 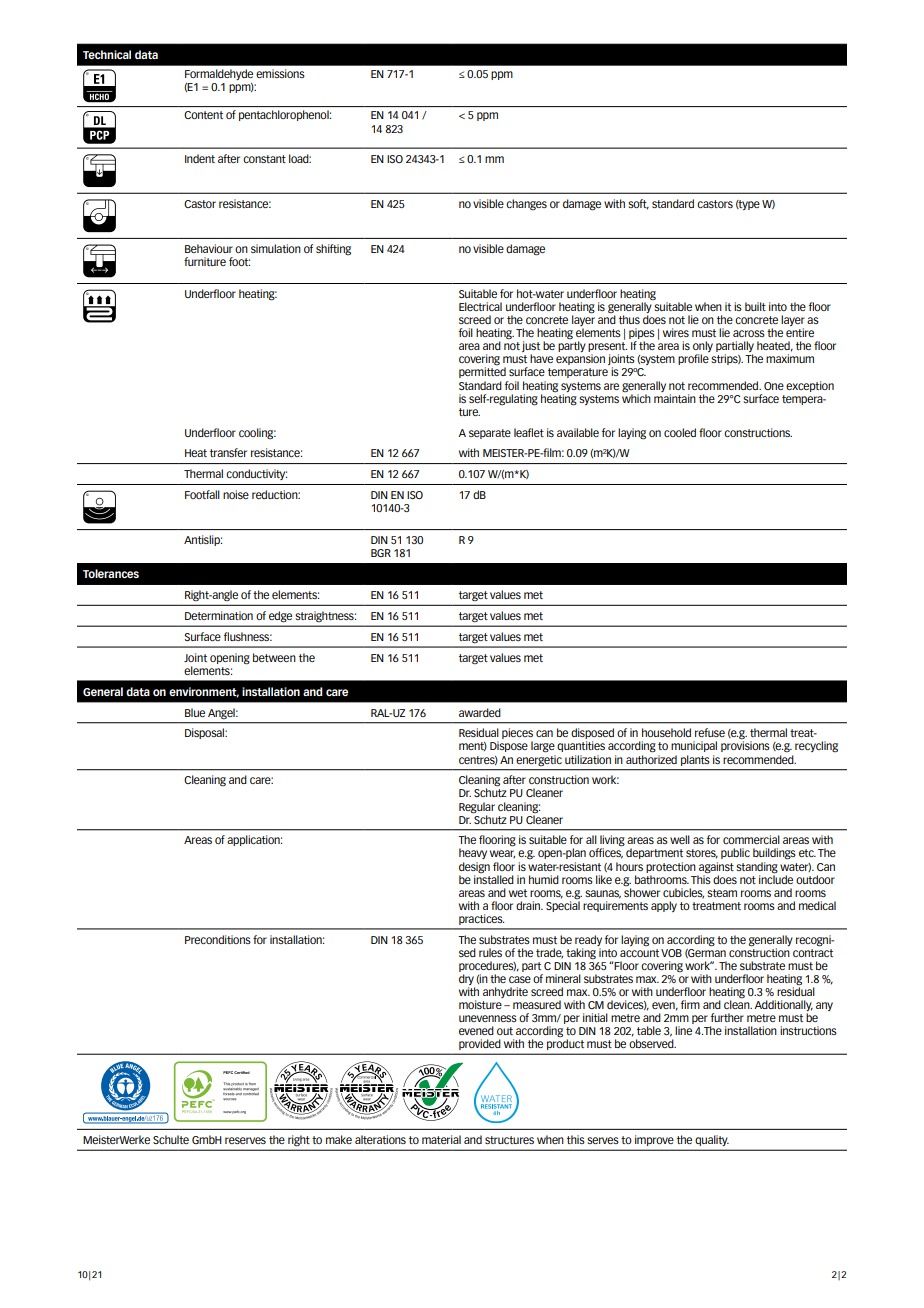 I want to click on refuse, so click(x=710, y=732).
